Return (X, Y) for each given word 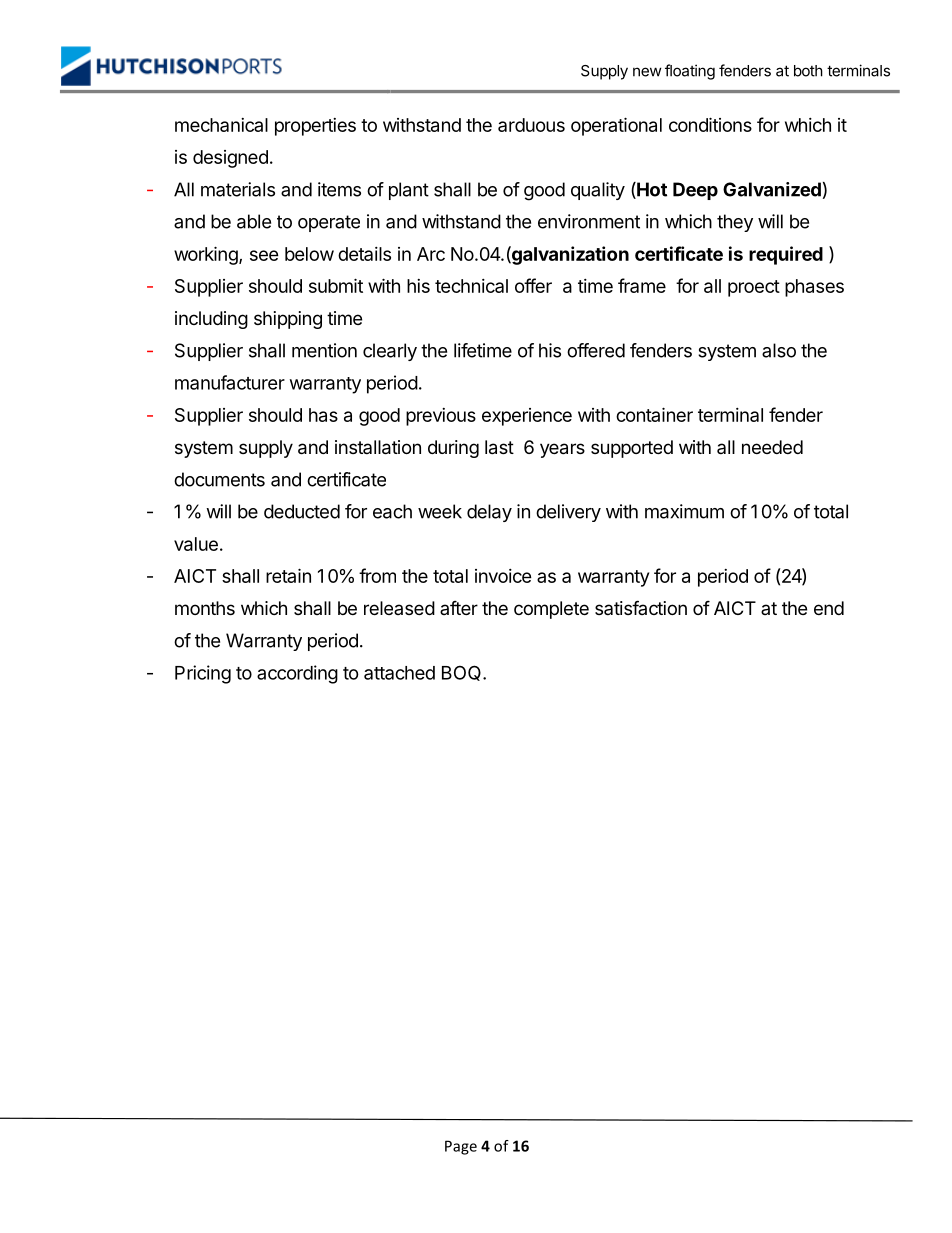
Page (461, 1147)
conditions (710, 124)
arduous (531, 125)
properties (315, 127)
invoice (503, 576)
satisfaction (641, 607)
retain (288, 575)
